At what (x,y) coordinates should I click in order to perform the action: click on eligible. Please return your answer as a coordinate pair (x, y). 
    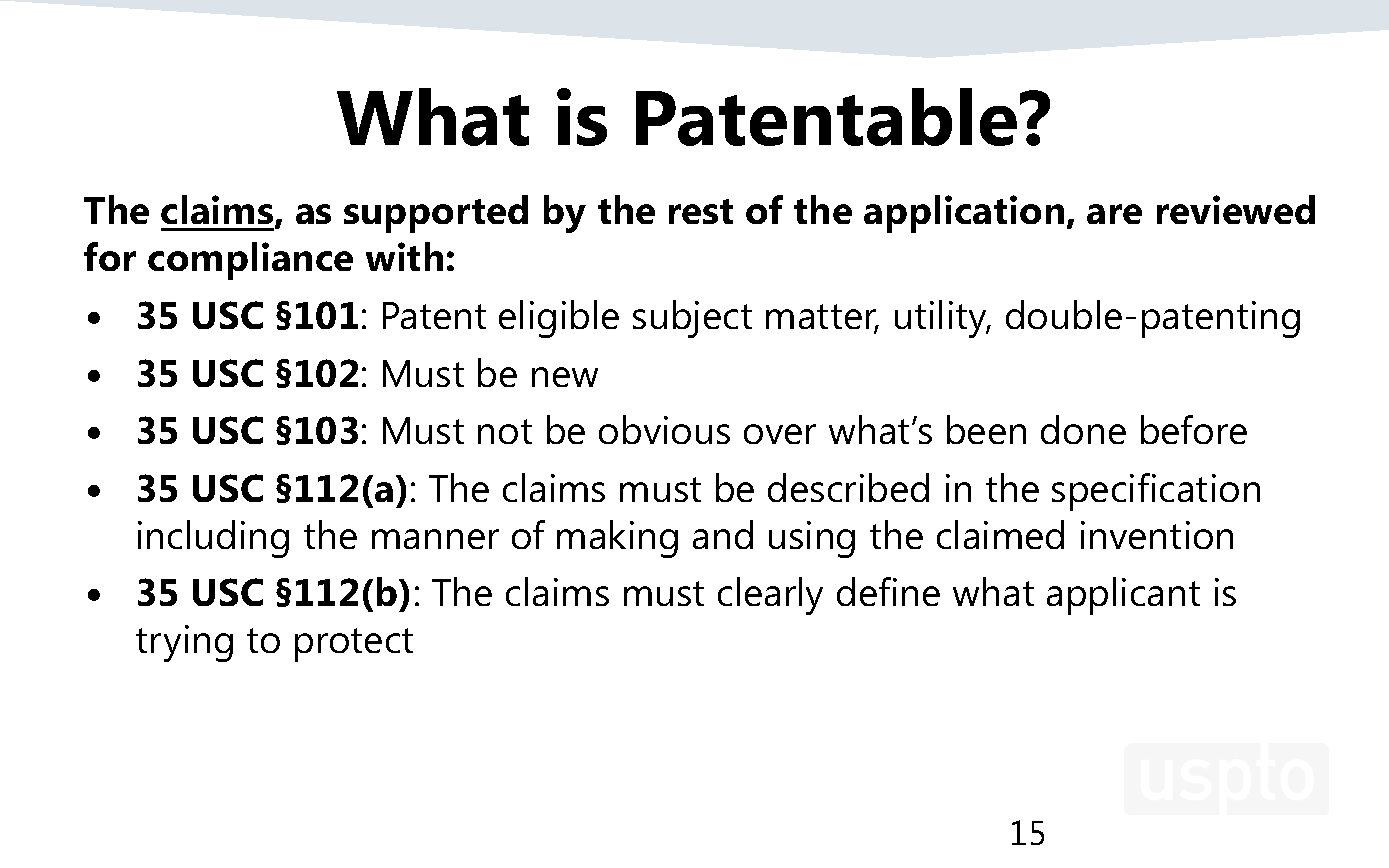
    Looking at the image, I should click on (559, 319).
